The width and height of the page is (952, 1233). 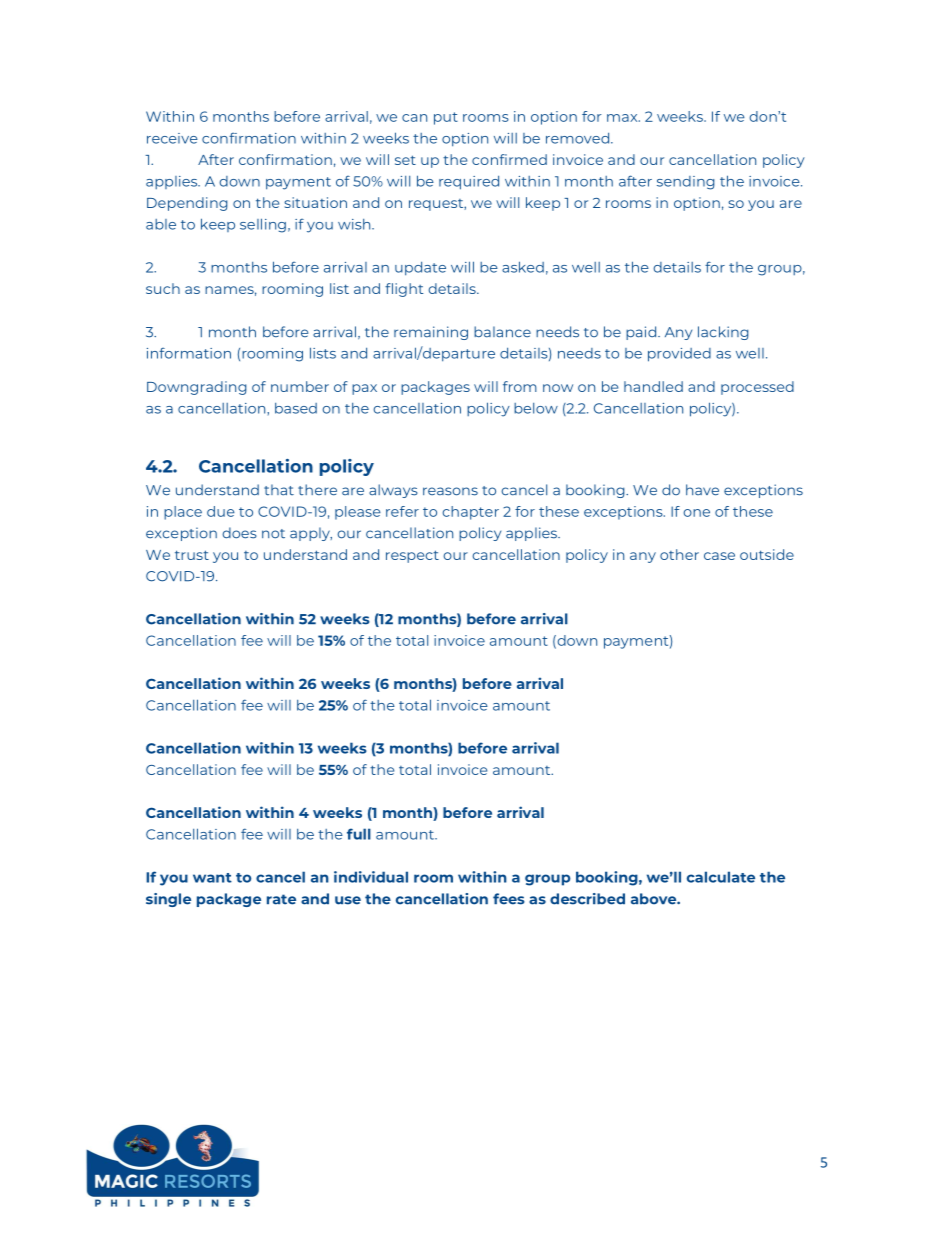 What do you see at coordinates (679, 554) in the page?
I see `other` at bounding box center [679, 554].
